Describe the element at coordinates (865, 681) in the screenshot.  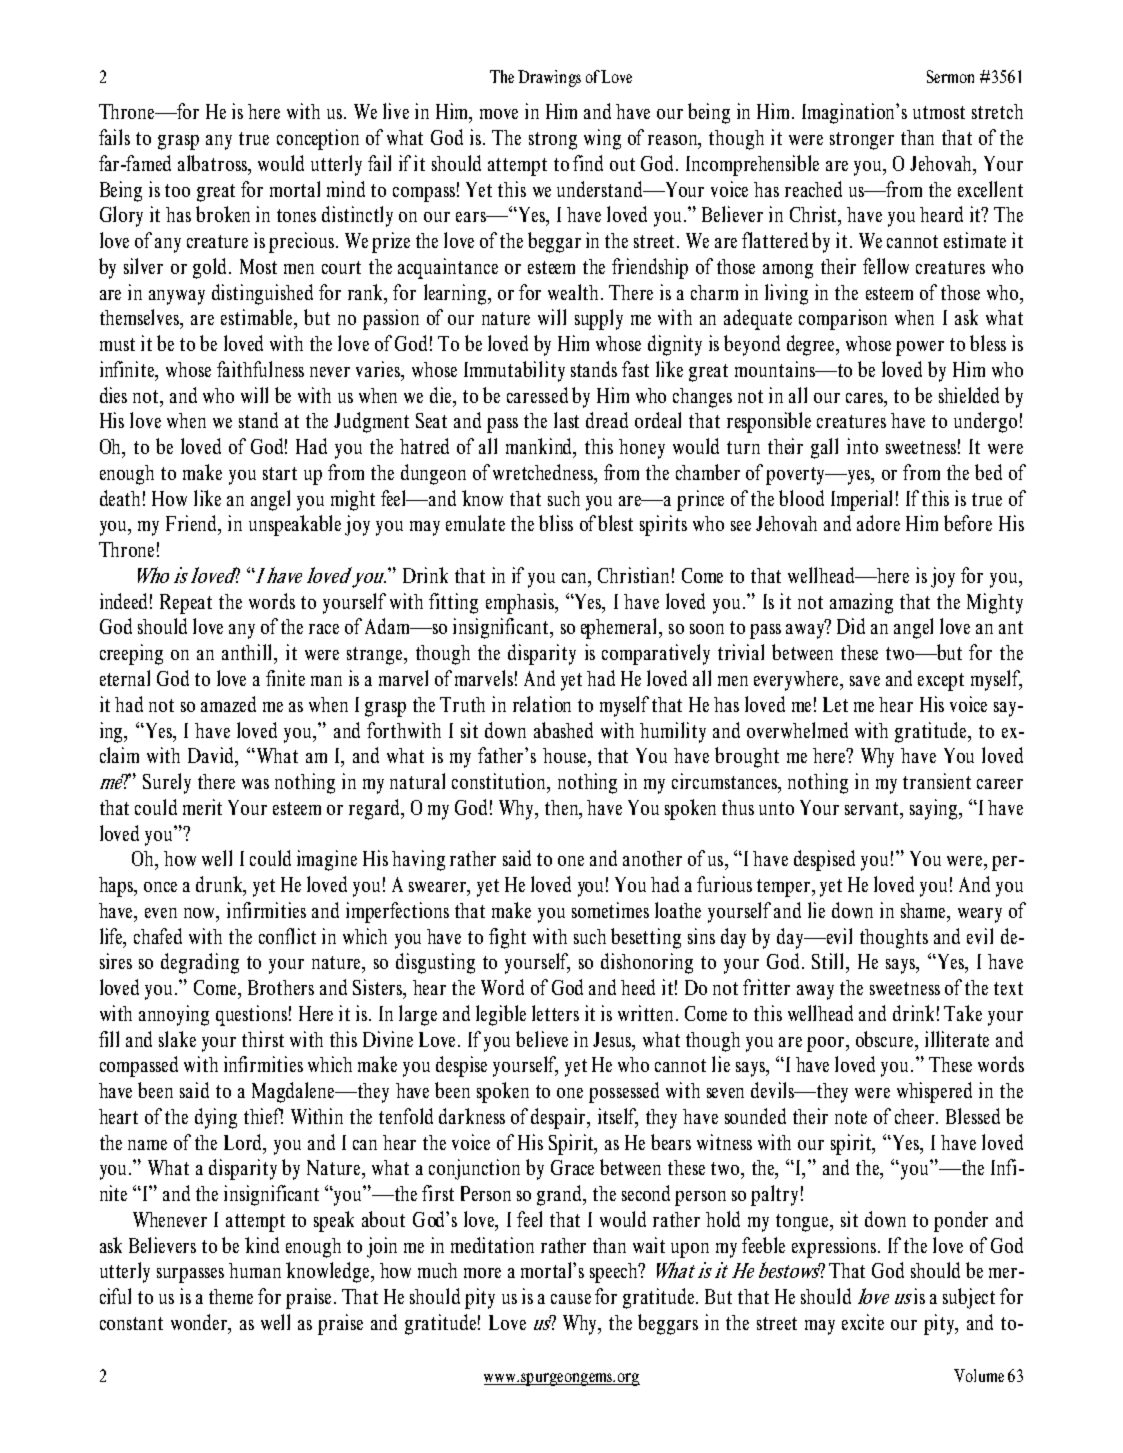
I see `save` at that location.
